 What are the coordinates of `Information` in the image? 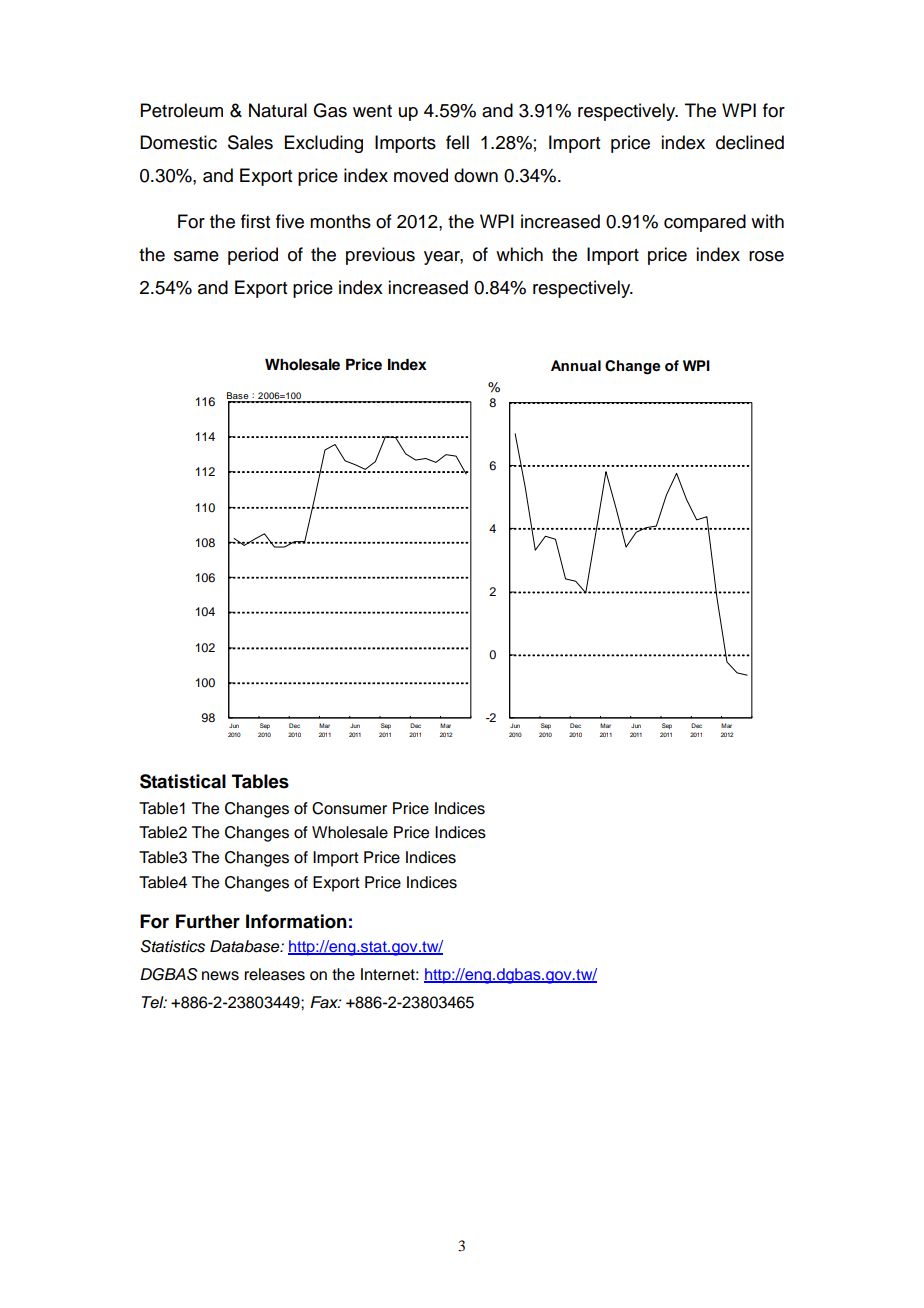 It's located at (296, 921).
